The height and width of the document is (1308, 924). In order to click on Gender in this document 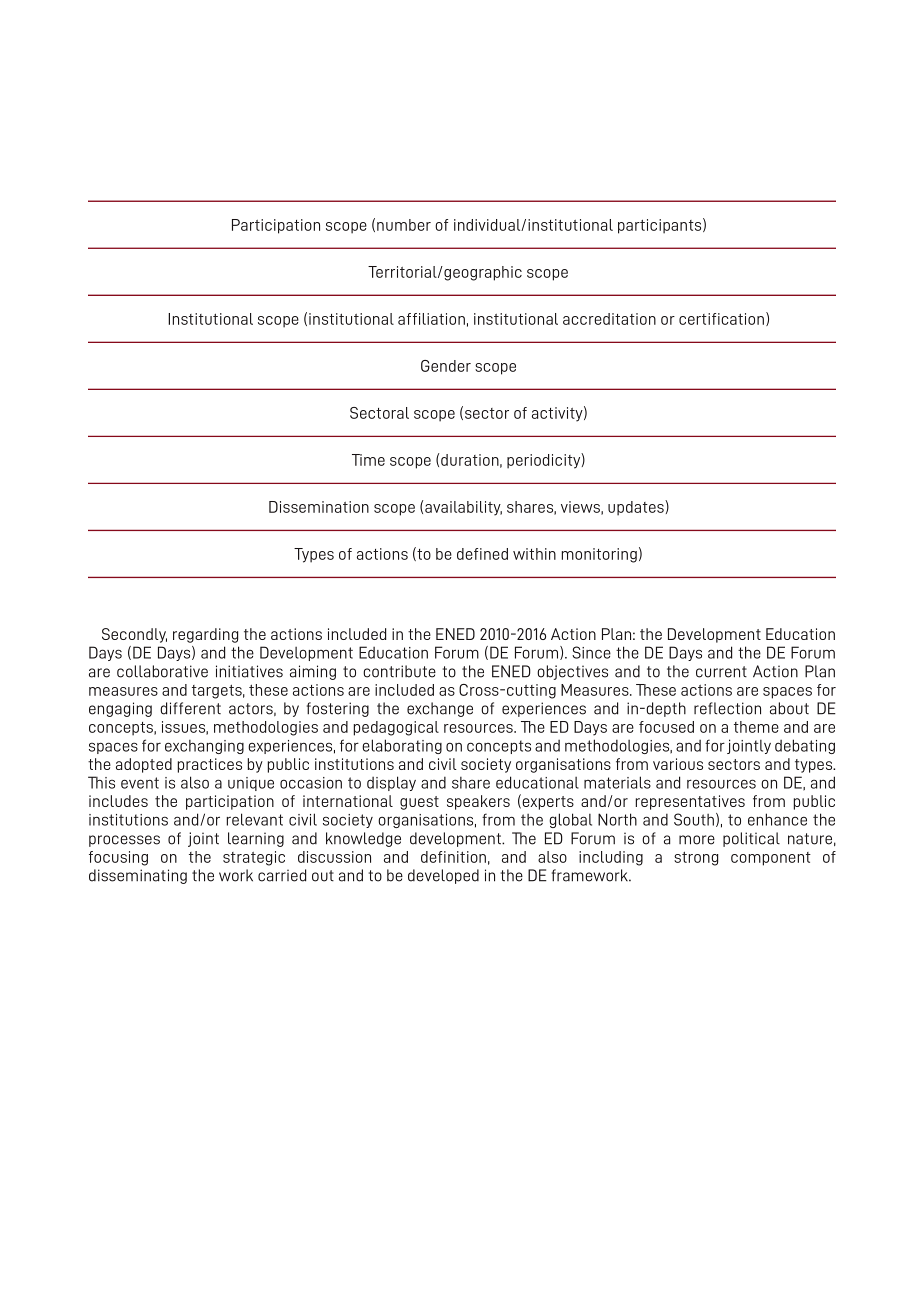, I will do `click(446, 366)`.
